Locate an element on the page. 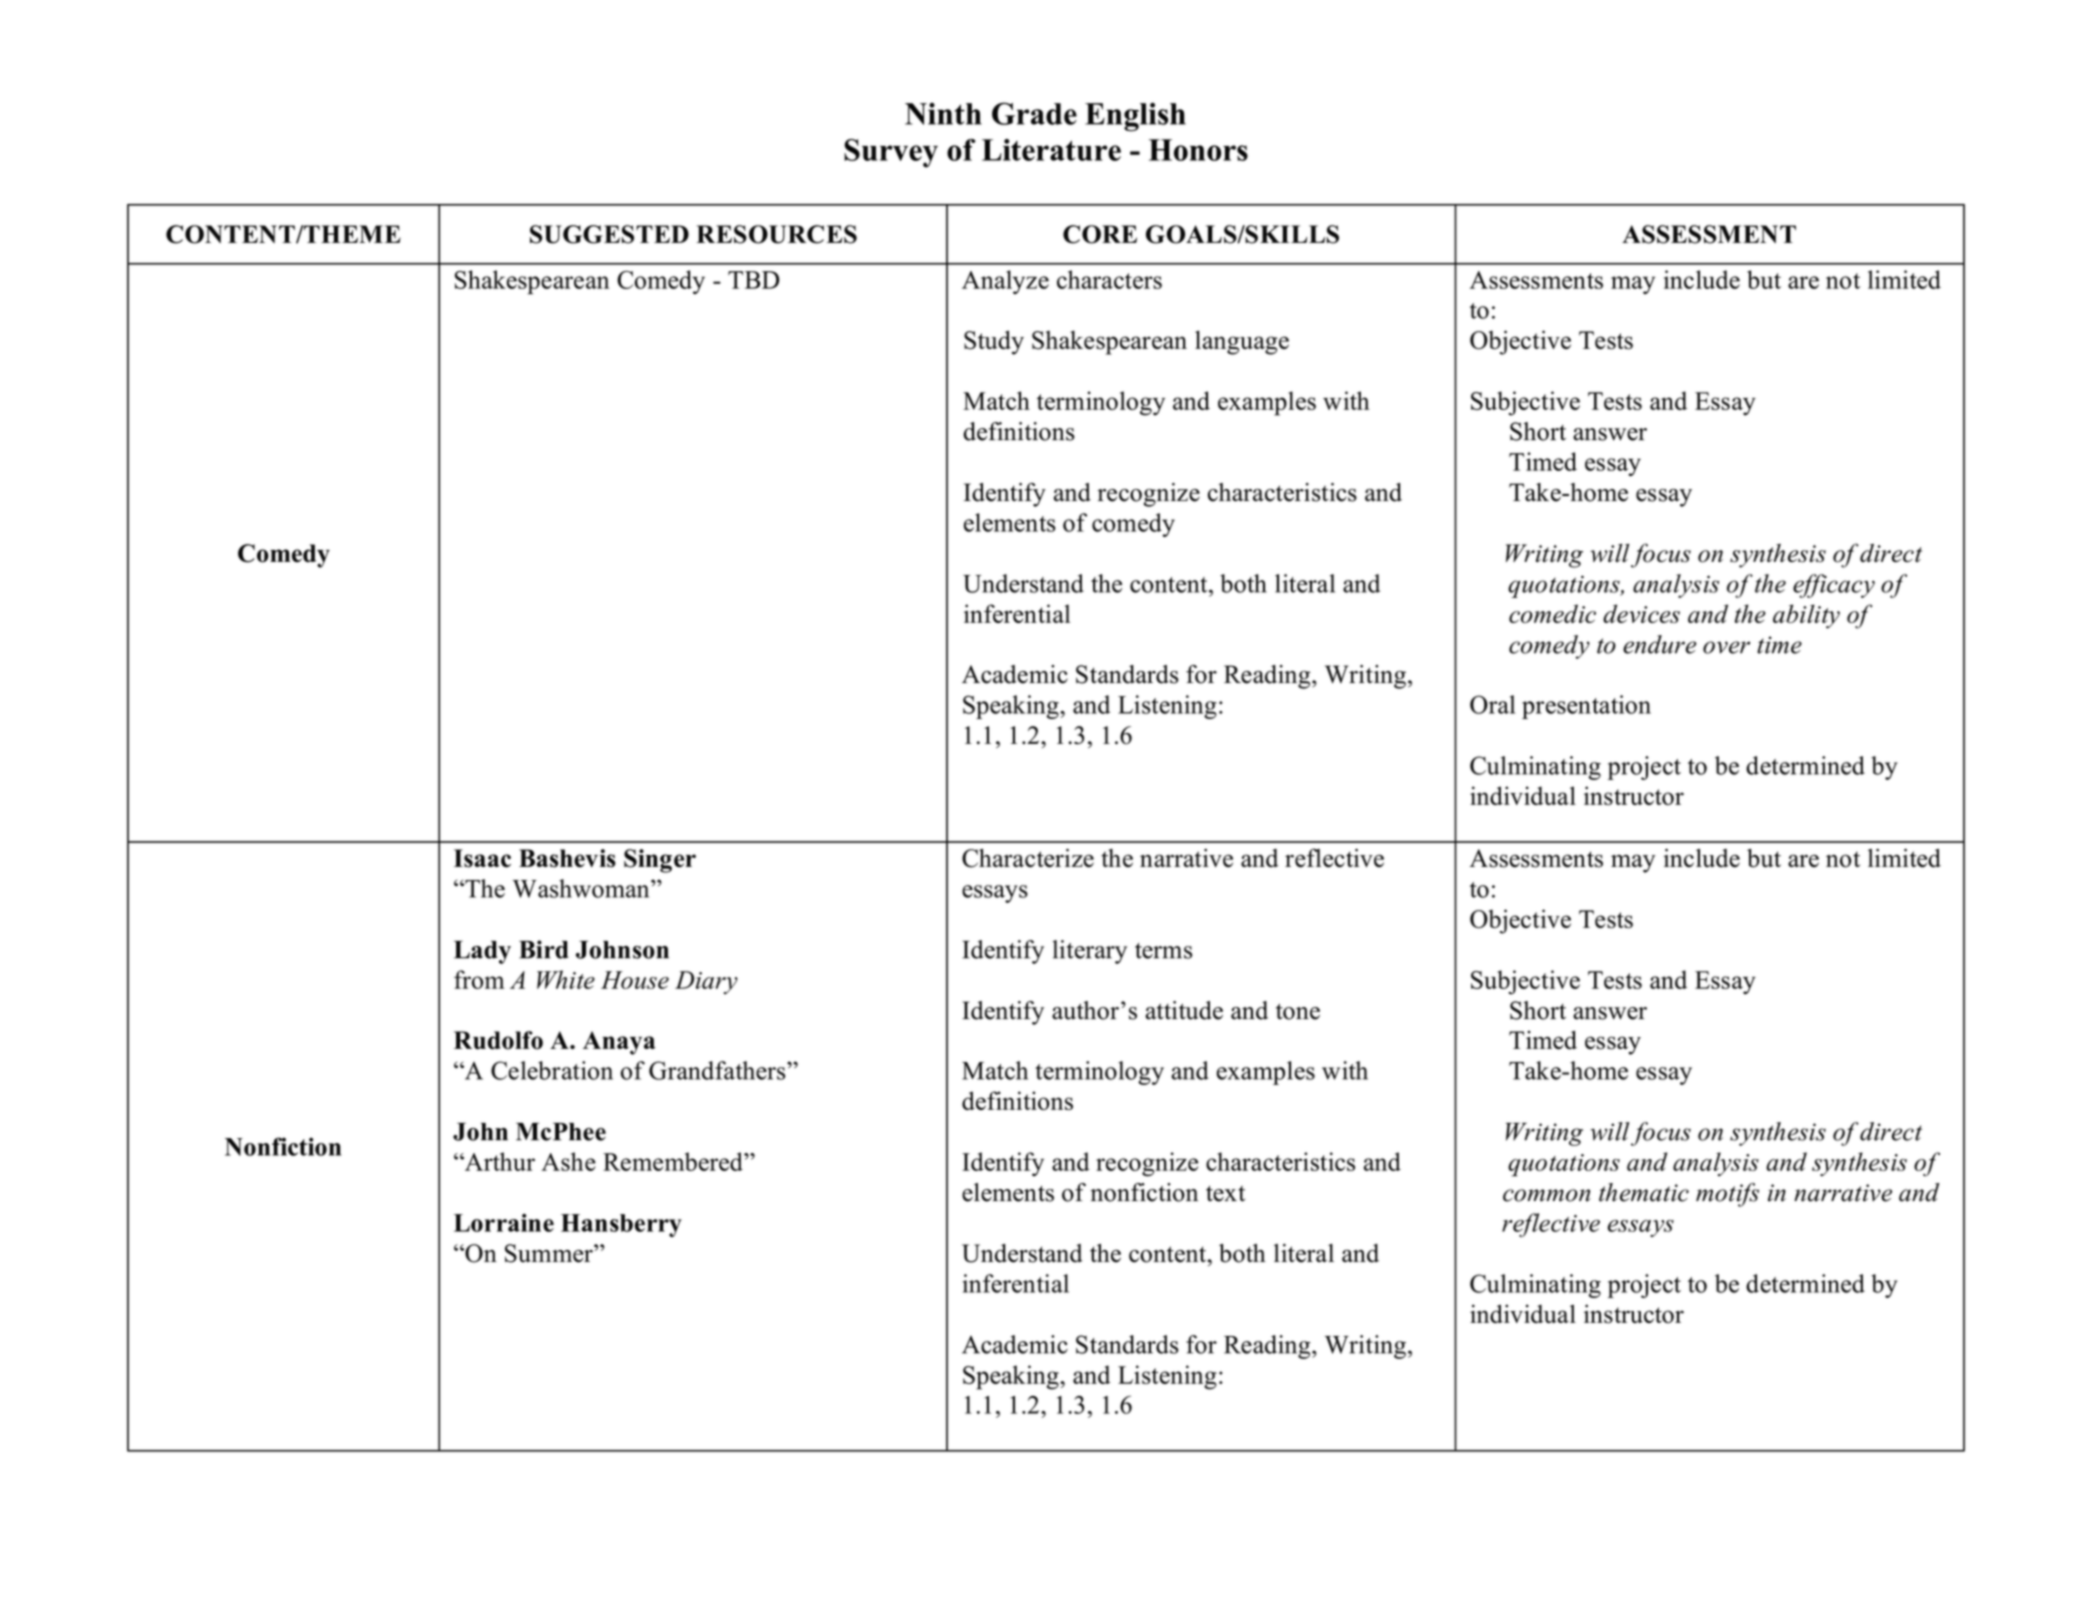  language is located at coordinates (1242, 342).
